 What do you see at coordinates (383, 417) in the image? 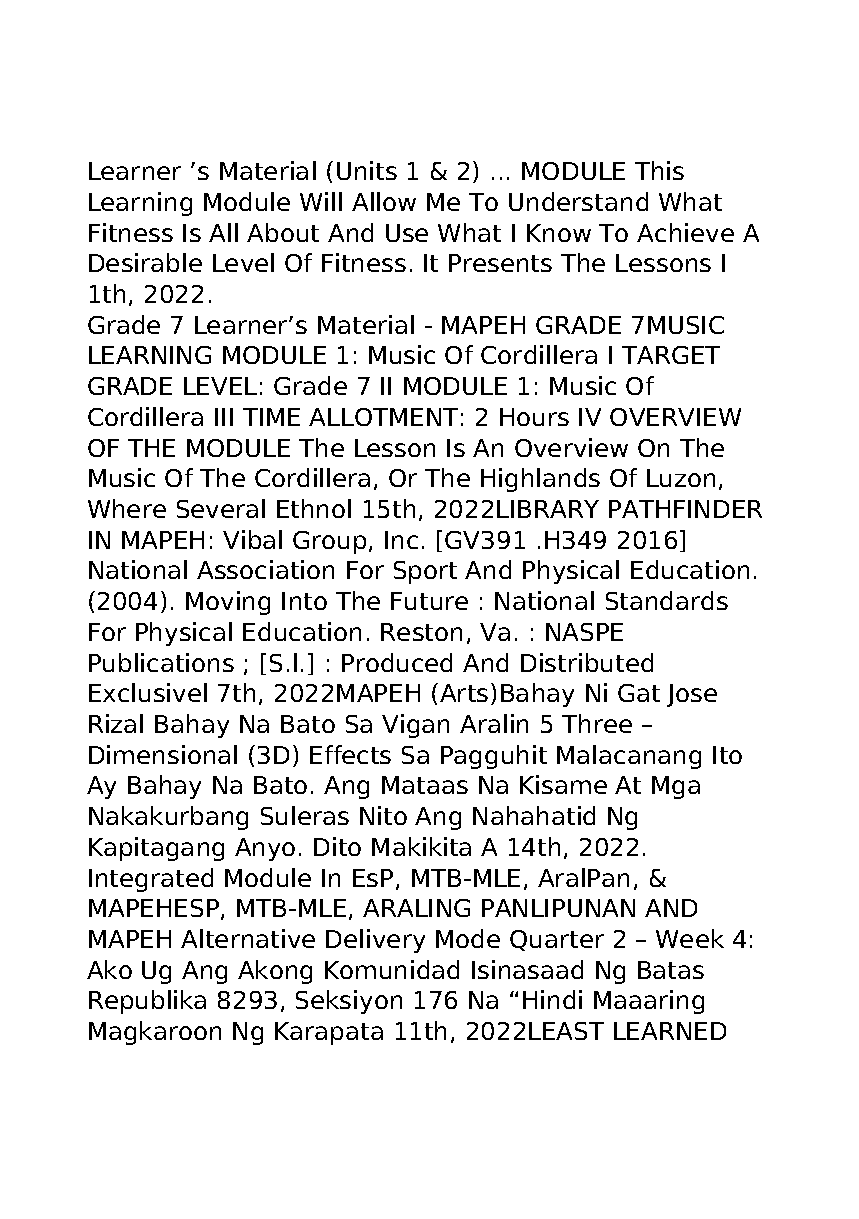
I see `ALLOTMENT` at bounding box center [383, 417].
